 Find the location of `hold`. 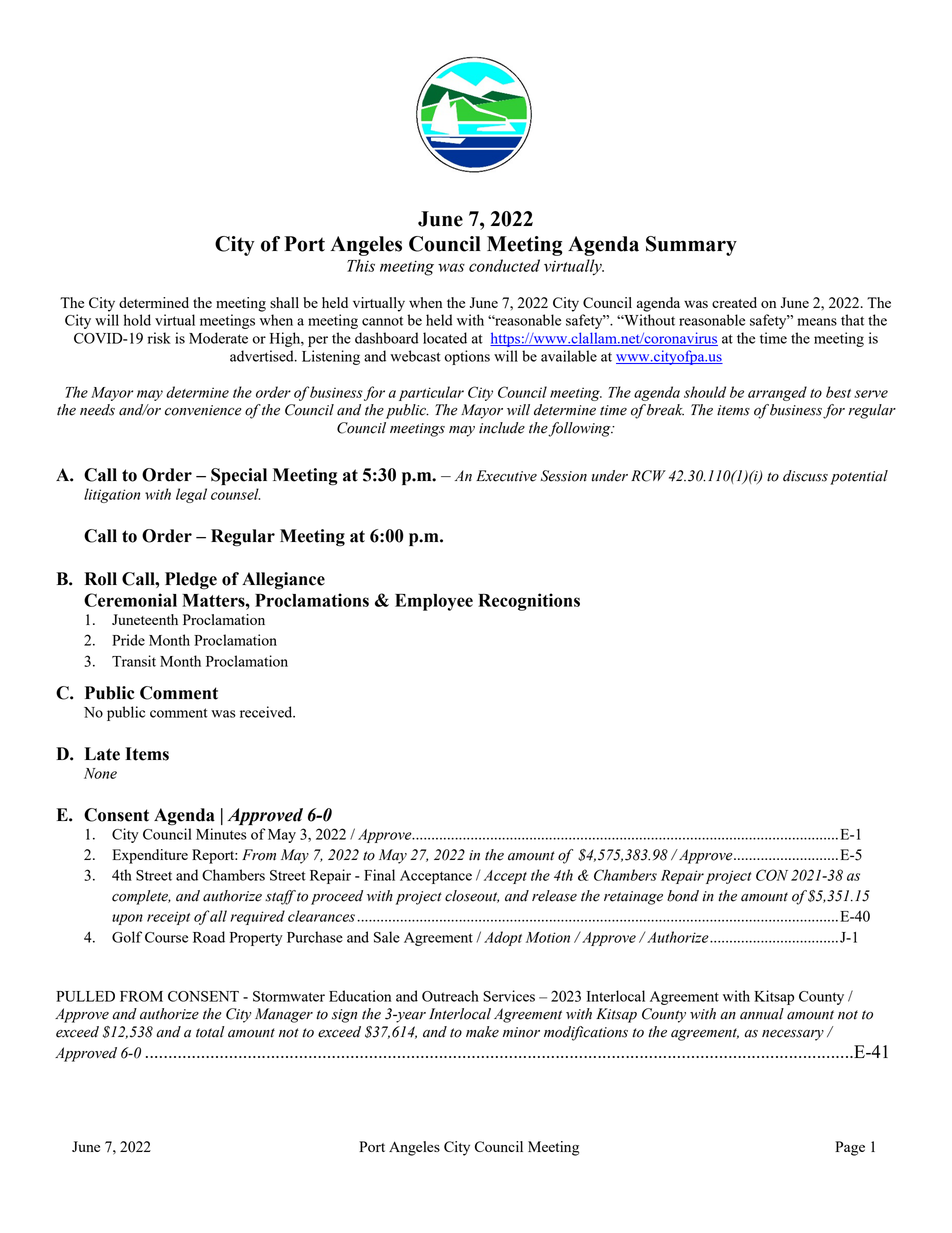

hold is located at coordinates (137, 320).
